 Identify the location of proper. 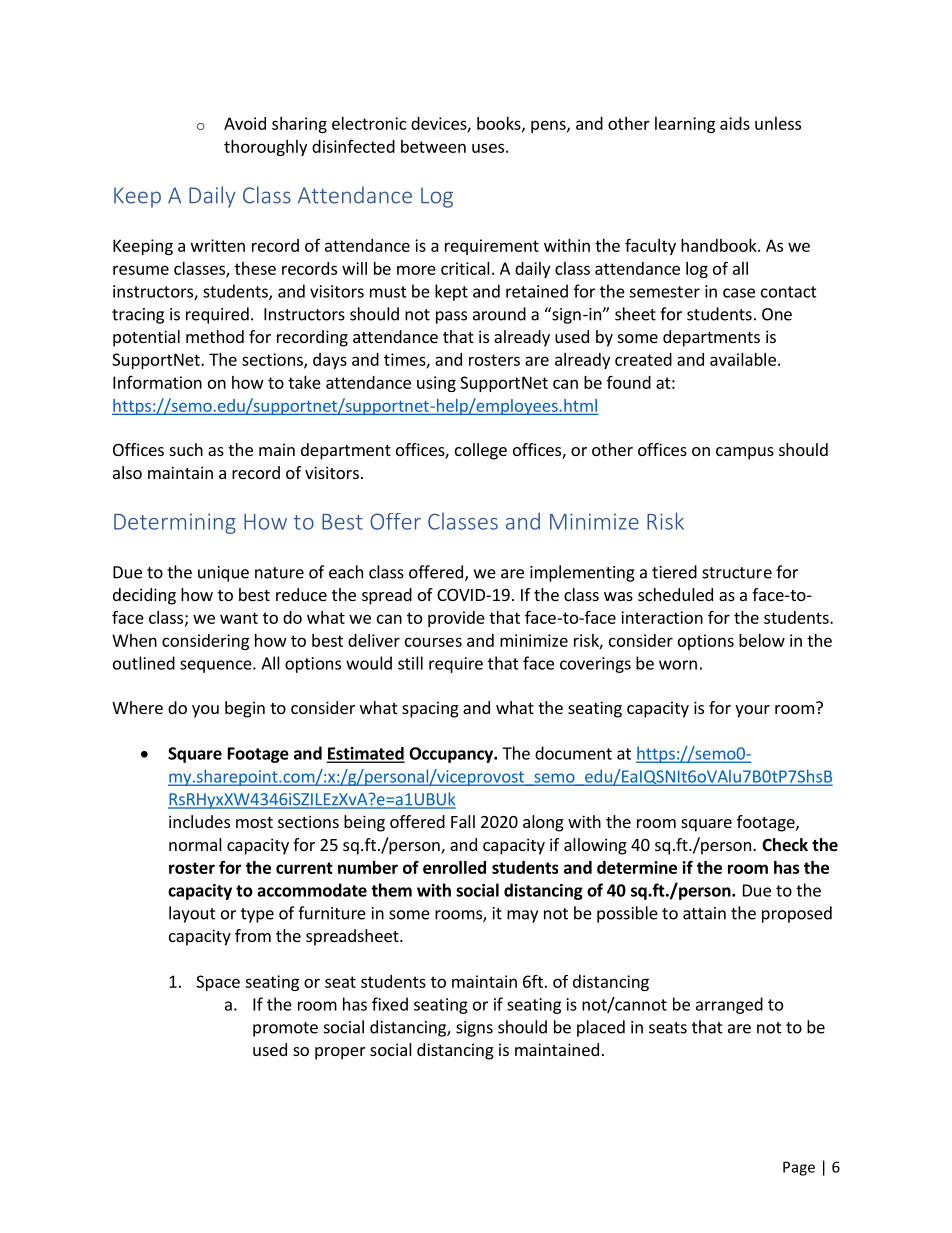
(340, 1053).
